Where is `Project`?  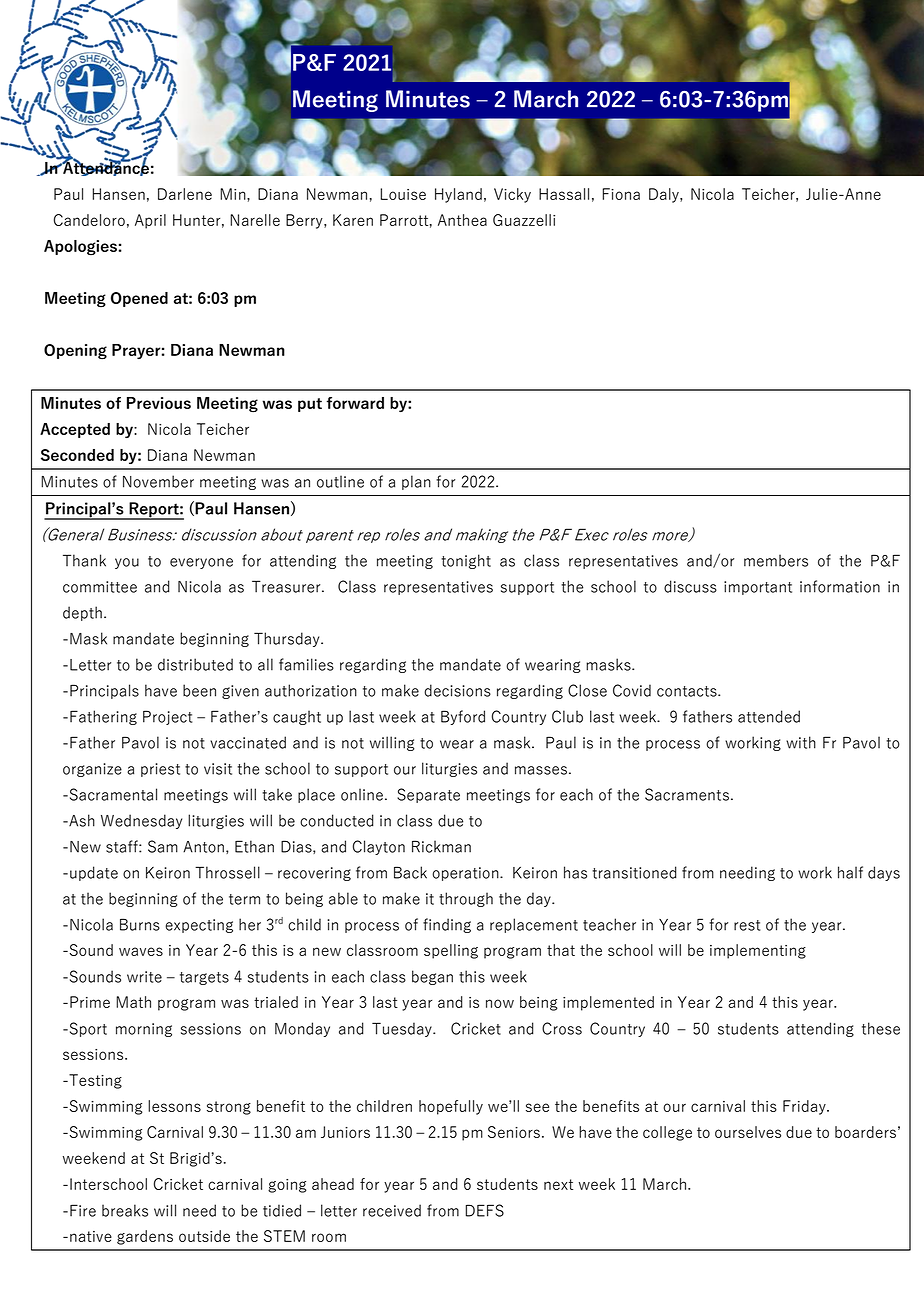
Project is located at coordinates (167, 717).
